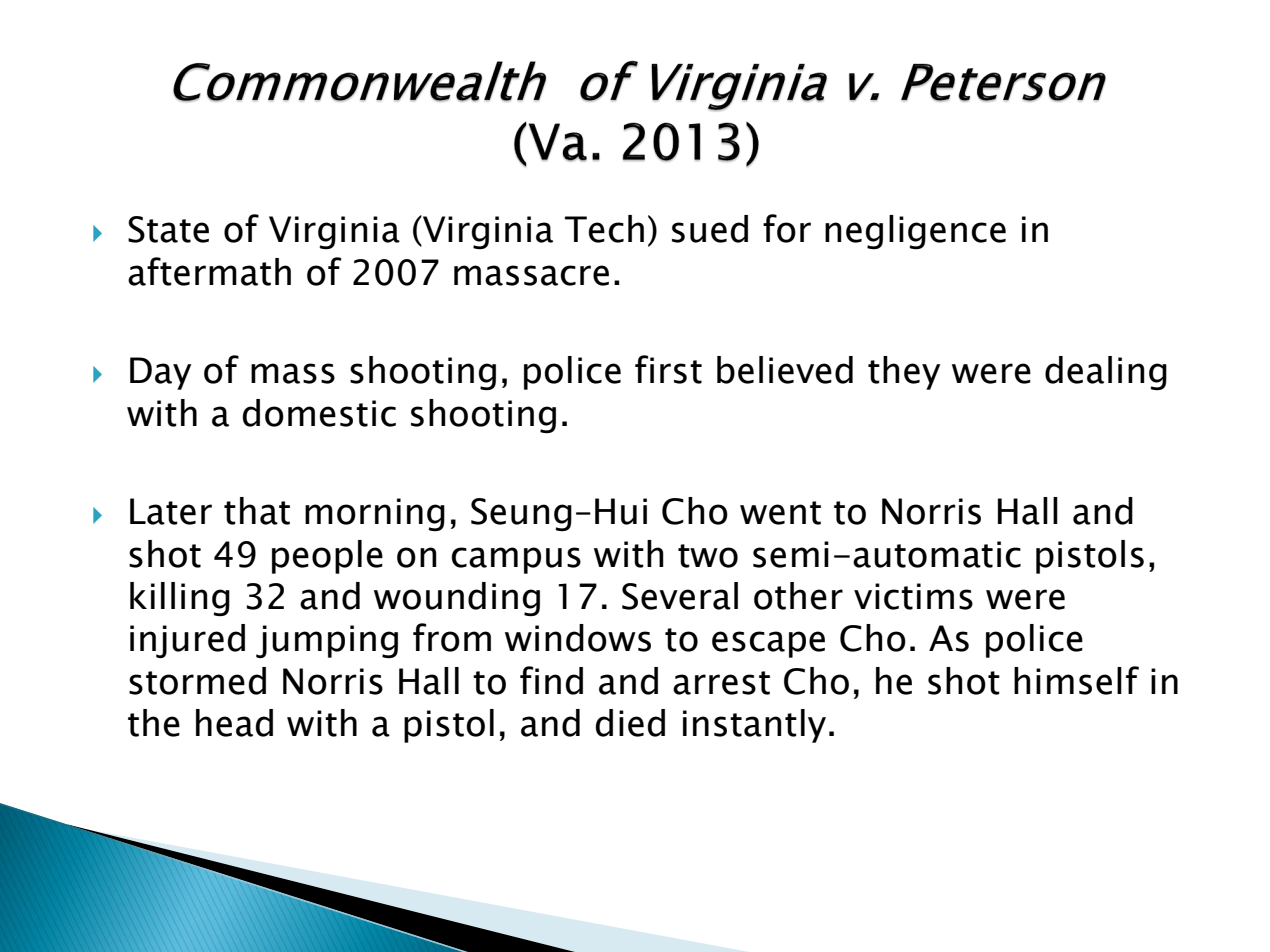 The image size is (1270, 952). What do you see at coordinates (1076, 680) in the screenshot?
I see `himself` at bounding box center [1076, 680].
